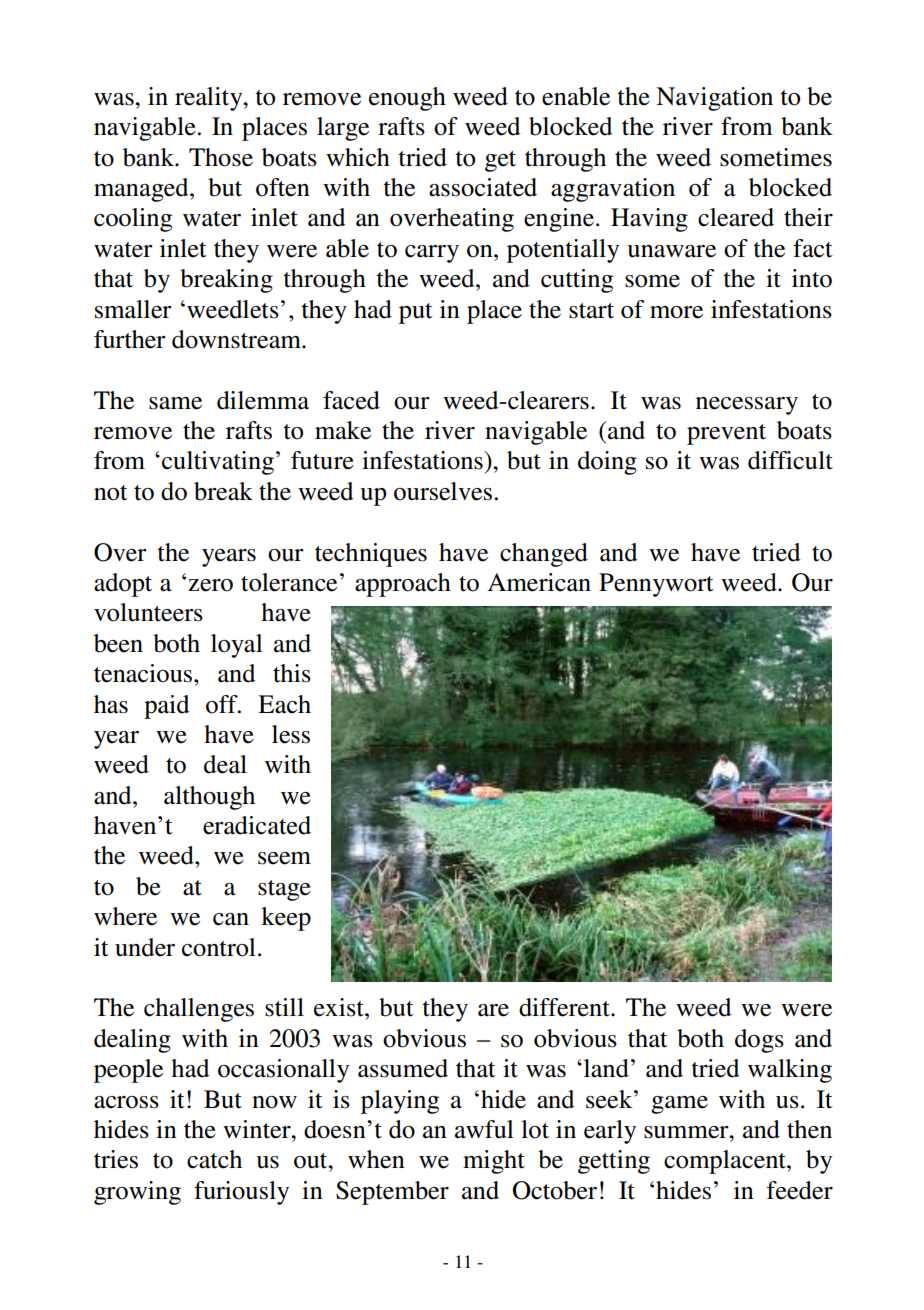 The width and height of the image is (924, 1310). What do you see at coordinates (539, 582) in the image?
I see `American` at bounding box center [539, 582].
